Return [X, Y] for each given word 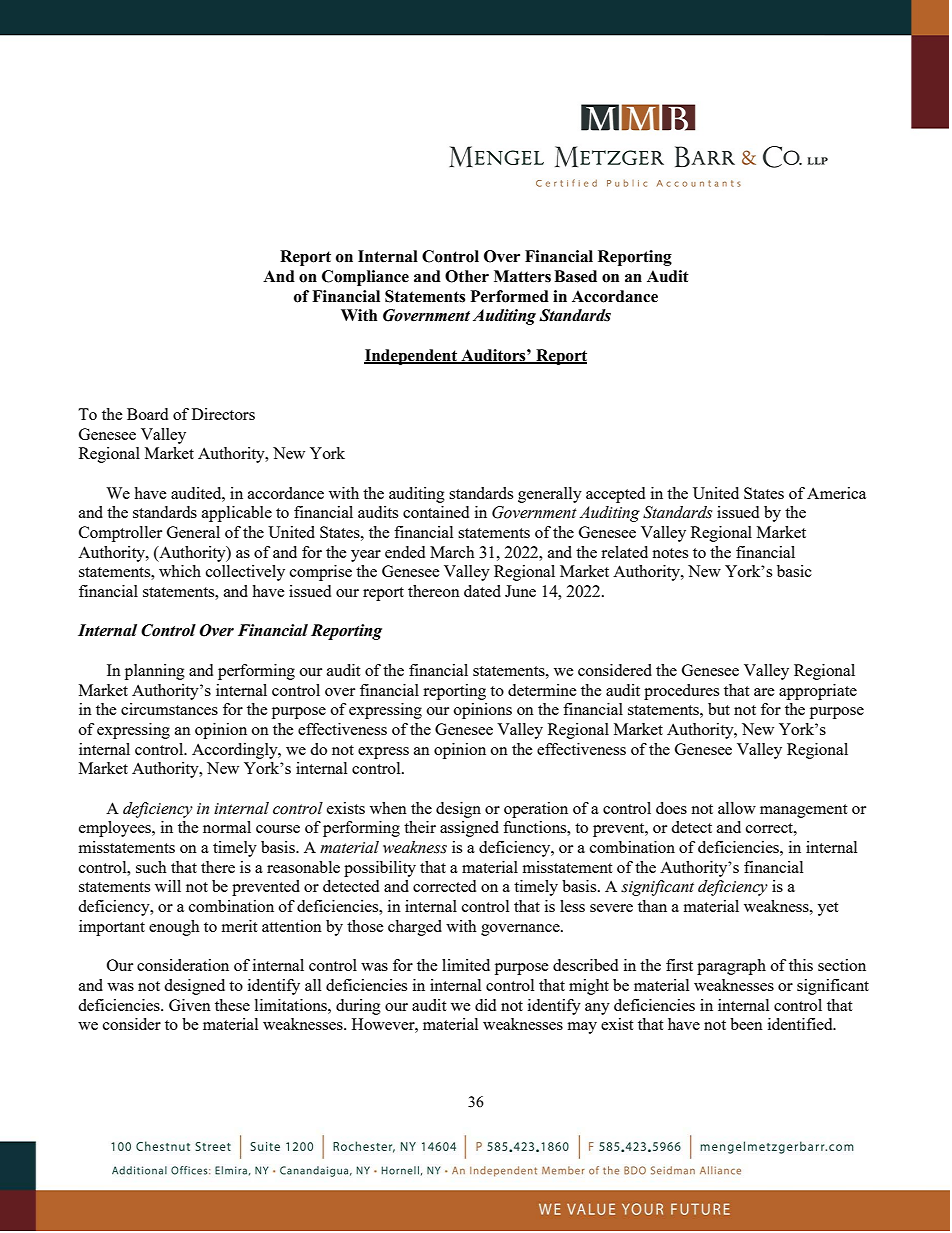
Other [467, 276]
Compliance [365, 278]
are [764, 692]
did [485, 1005]
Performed [510, 296]
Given [190, 1005]
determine [542, 690]
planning [155, 672]
